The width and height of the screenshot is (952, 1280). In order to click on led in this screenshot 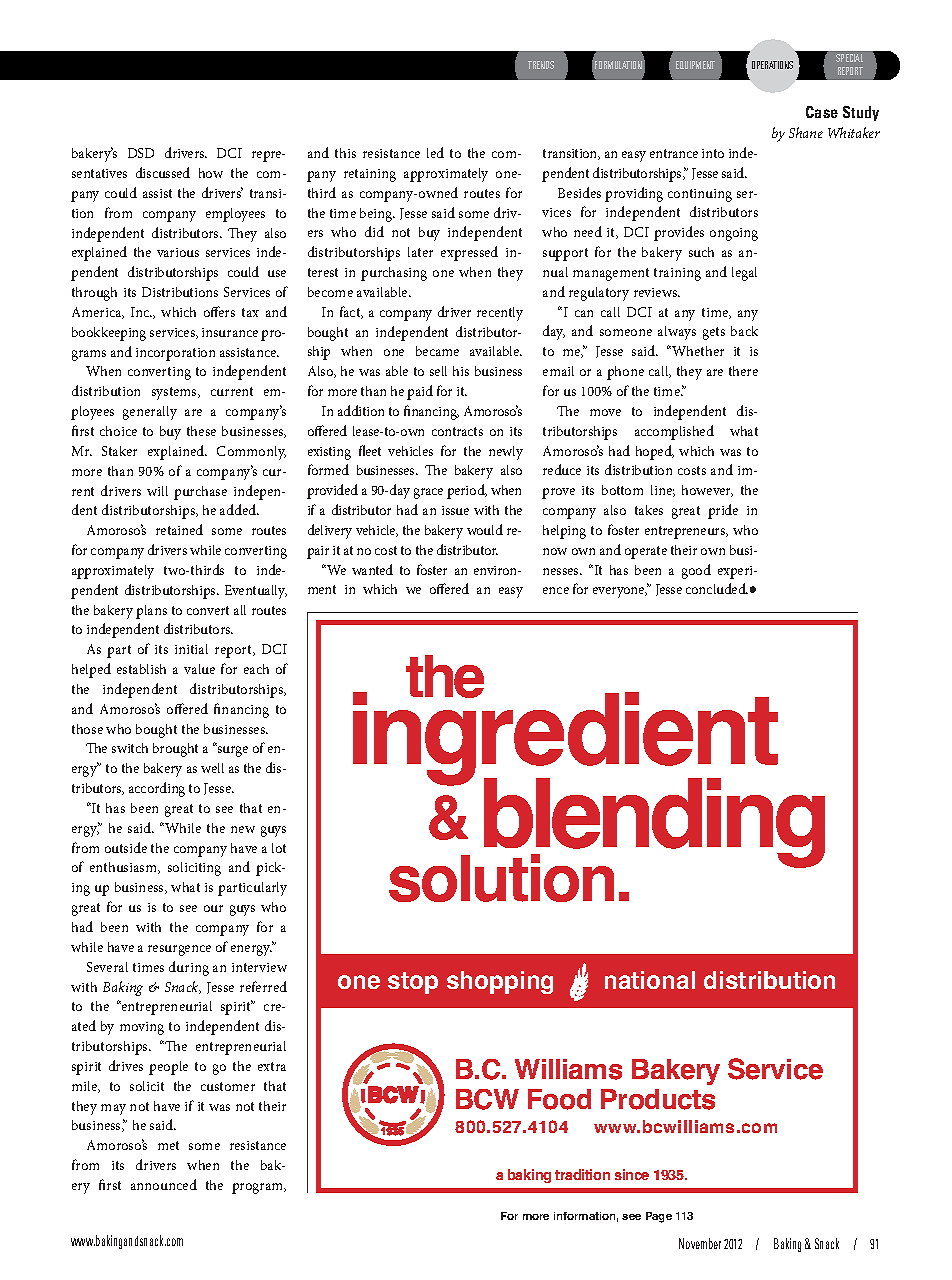, I will do `click(435, 152)`.
